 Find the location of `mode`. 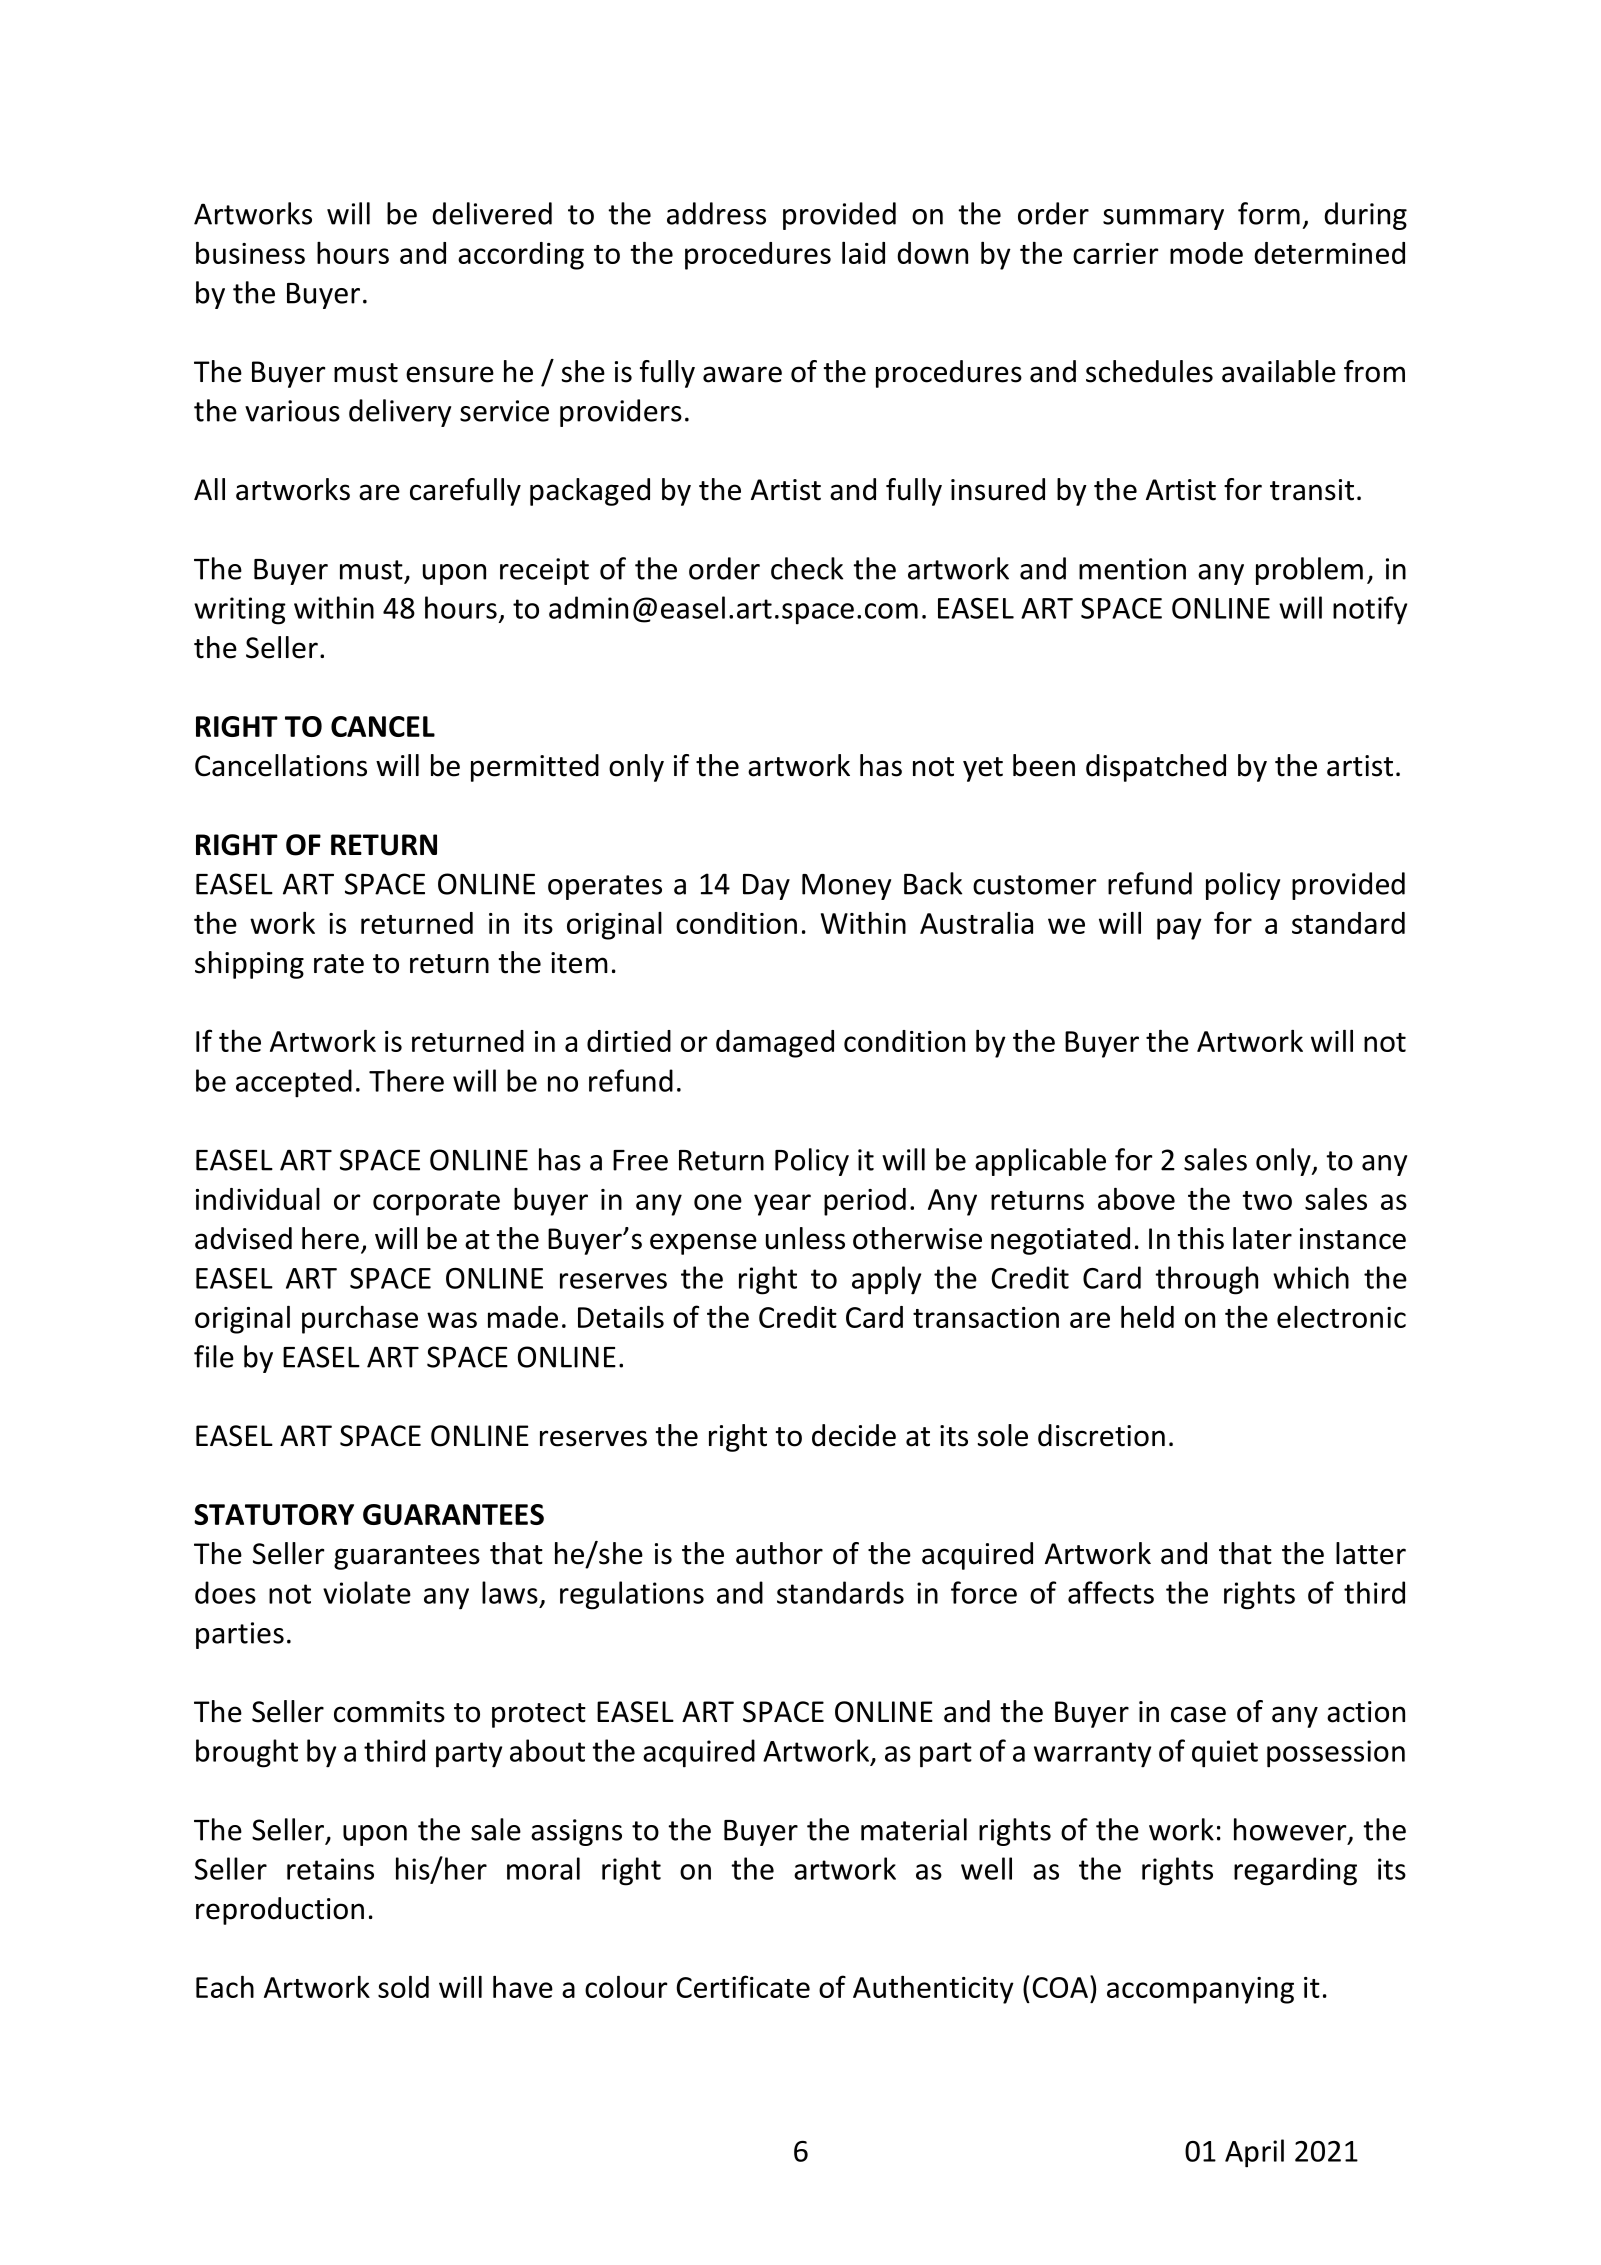

mode is located at coordinates (1206, 253).
